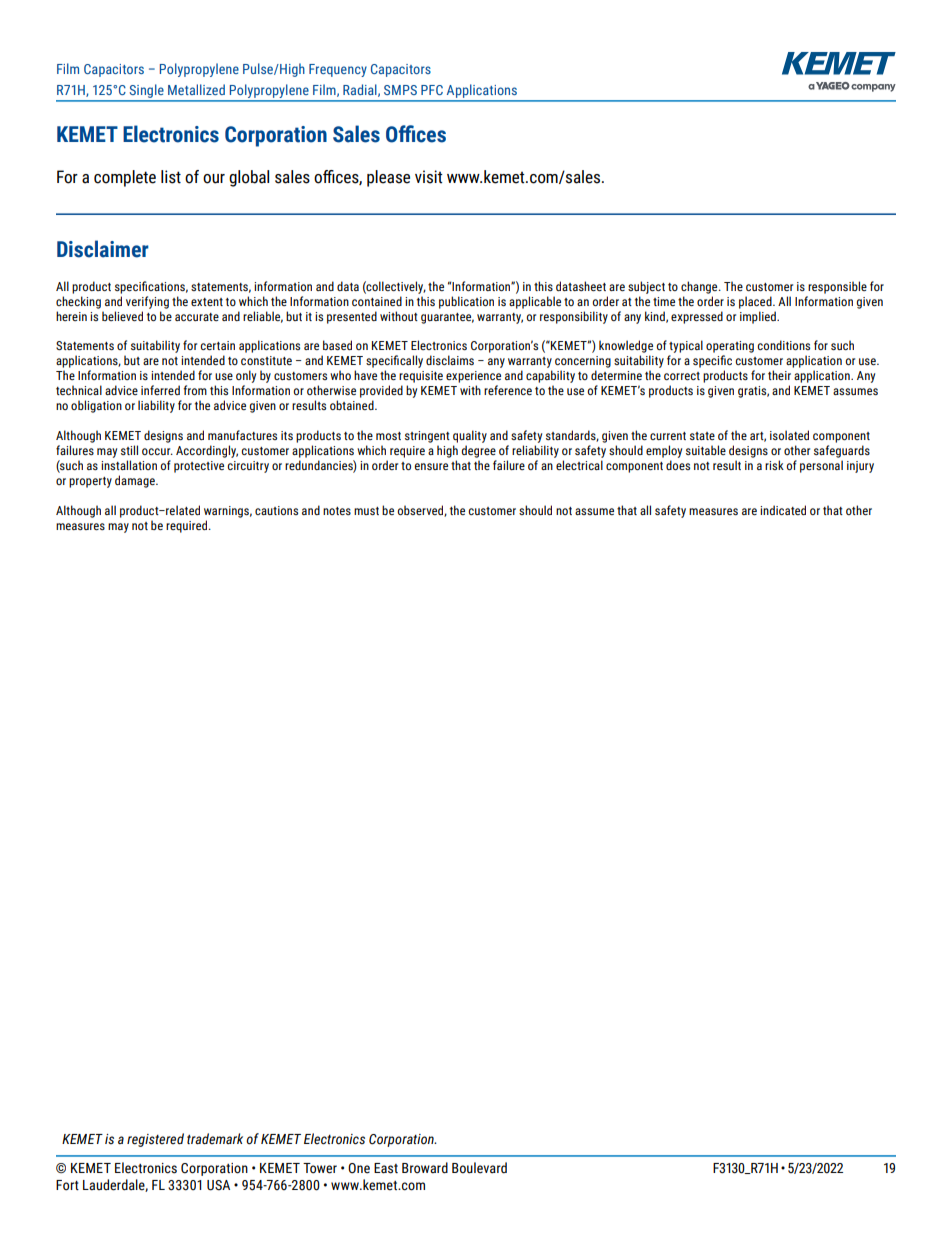  What do you see at coordinates (425, 1168) in the screenshot?
I see `Broward` at bounding box center [425, 1168].
